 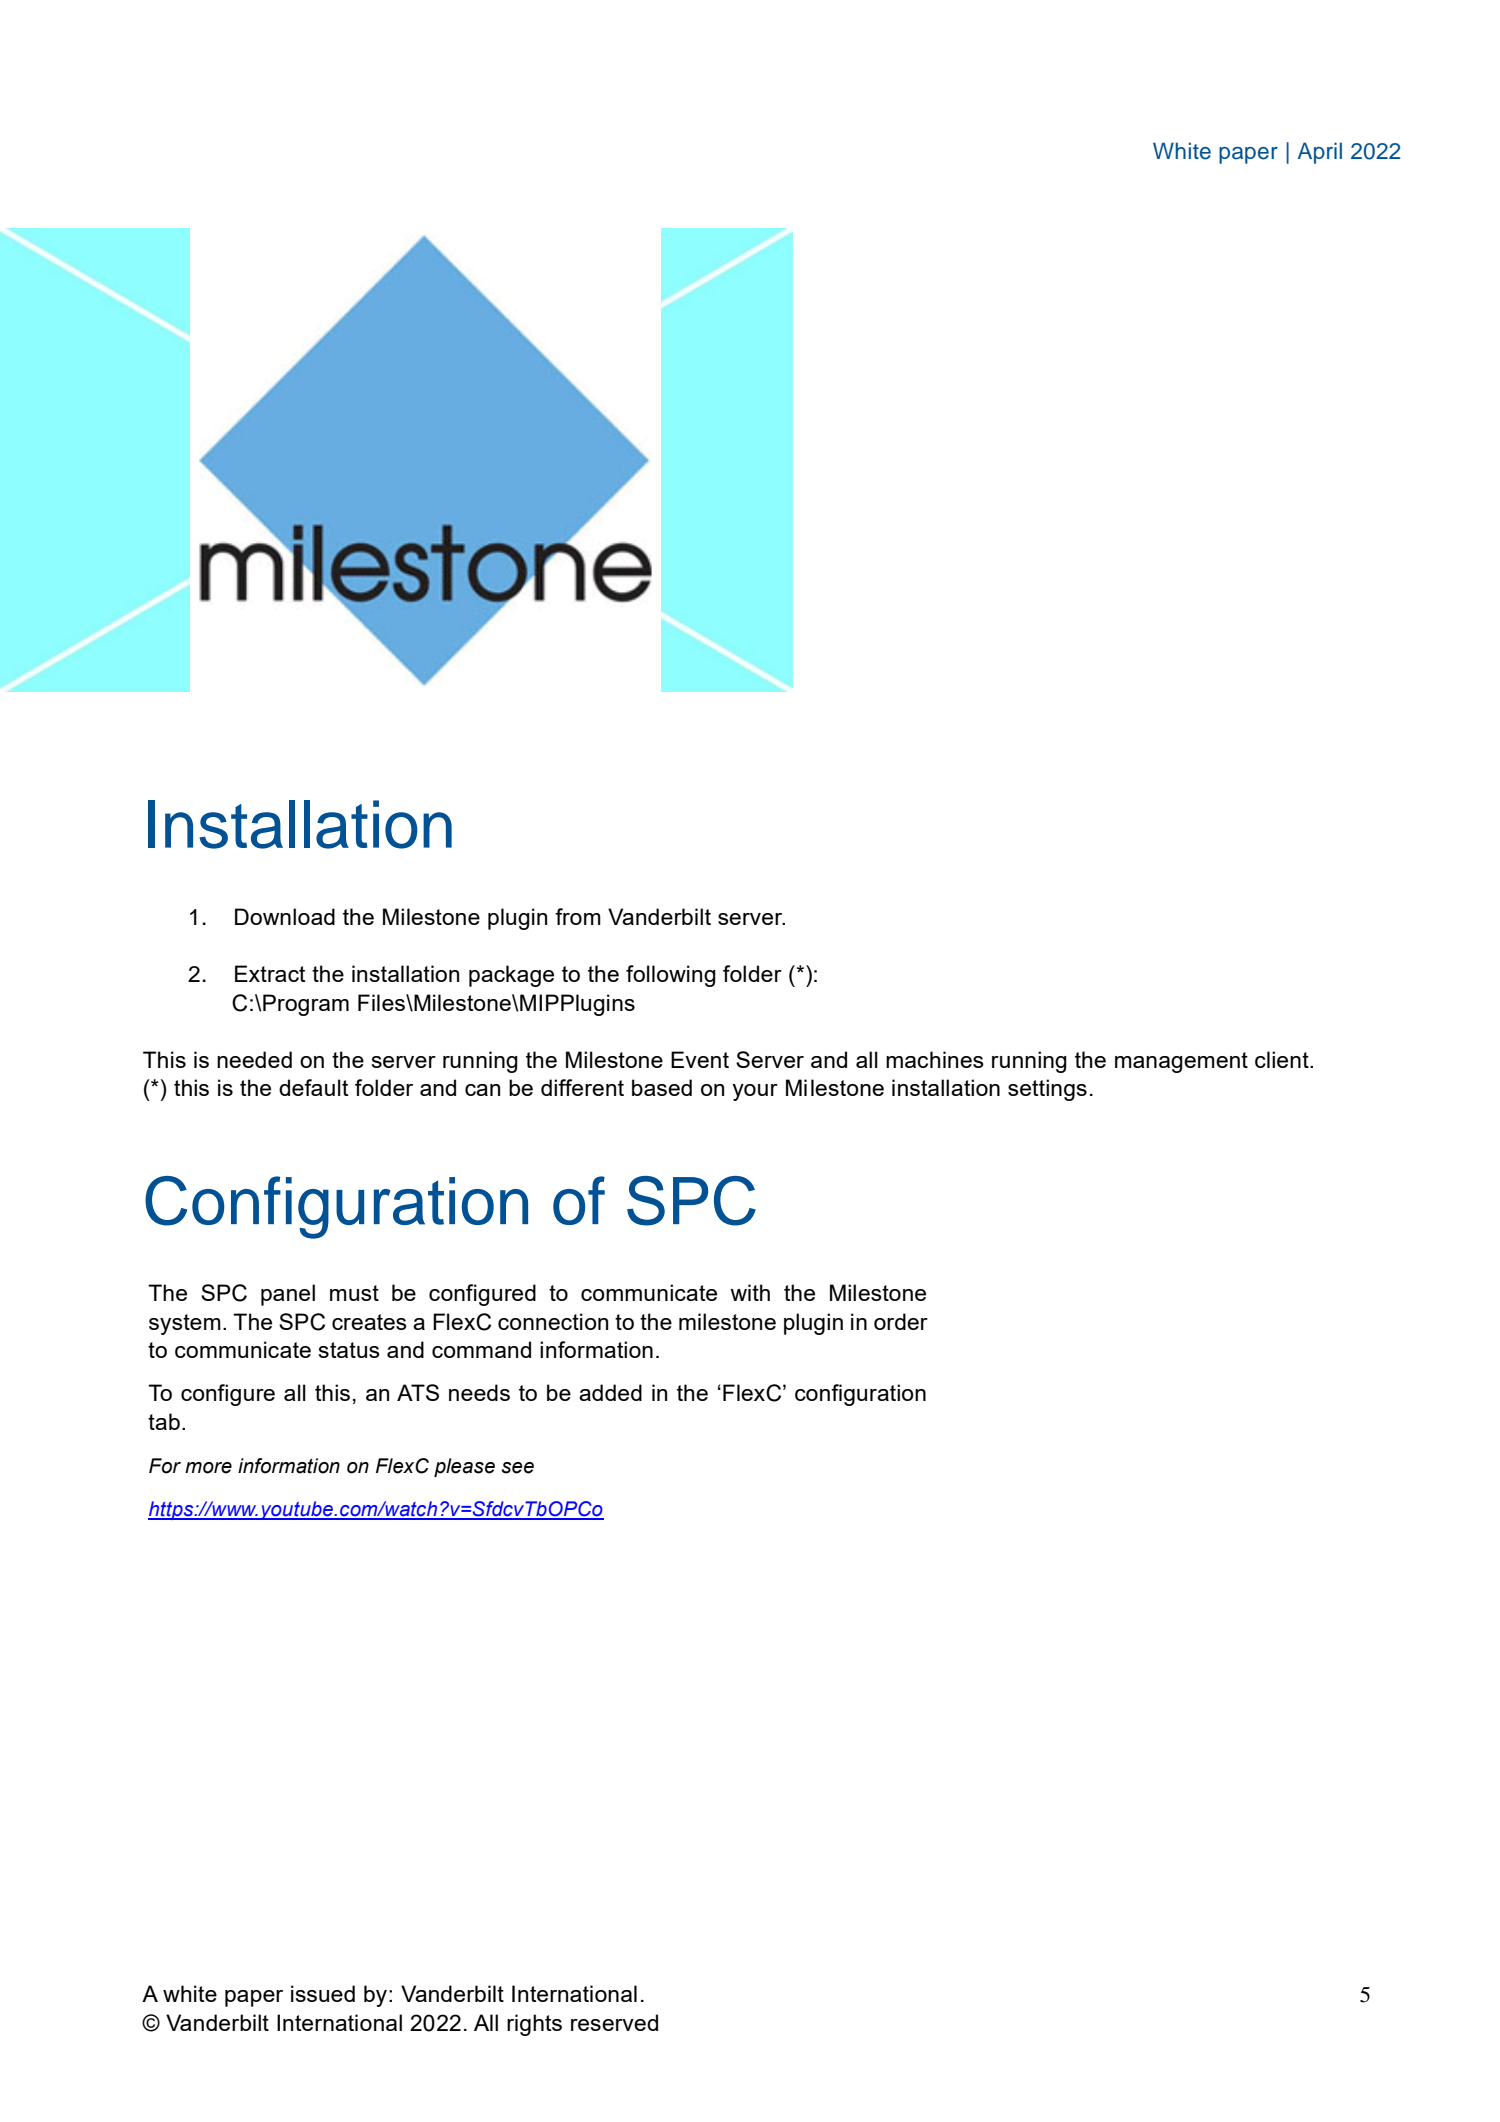 I want to click on Extract, so click(x=270, y=973).
